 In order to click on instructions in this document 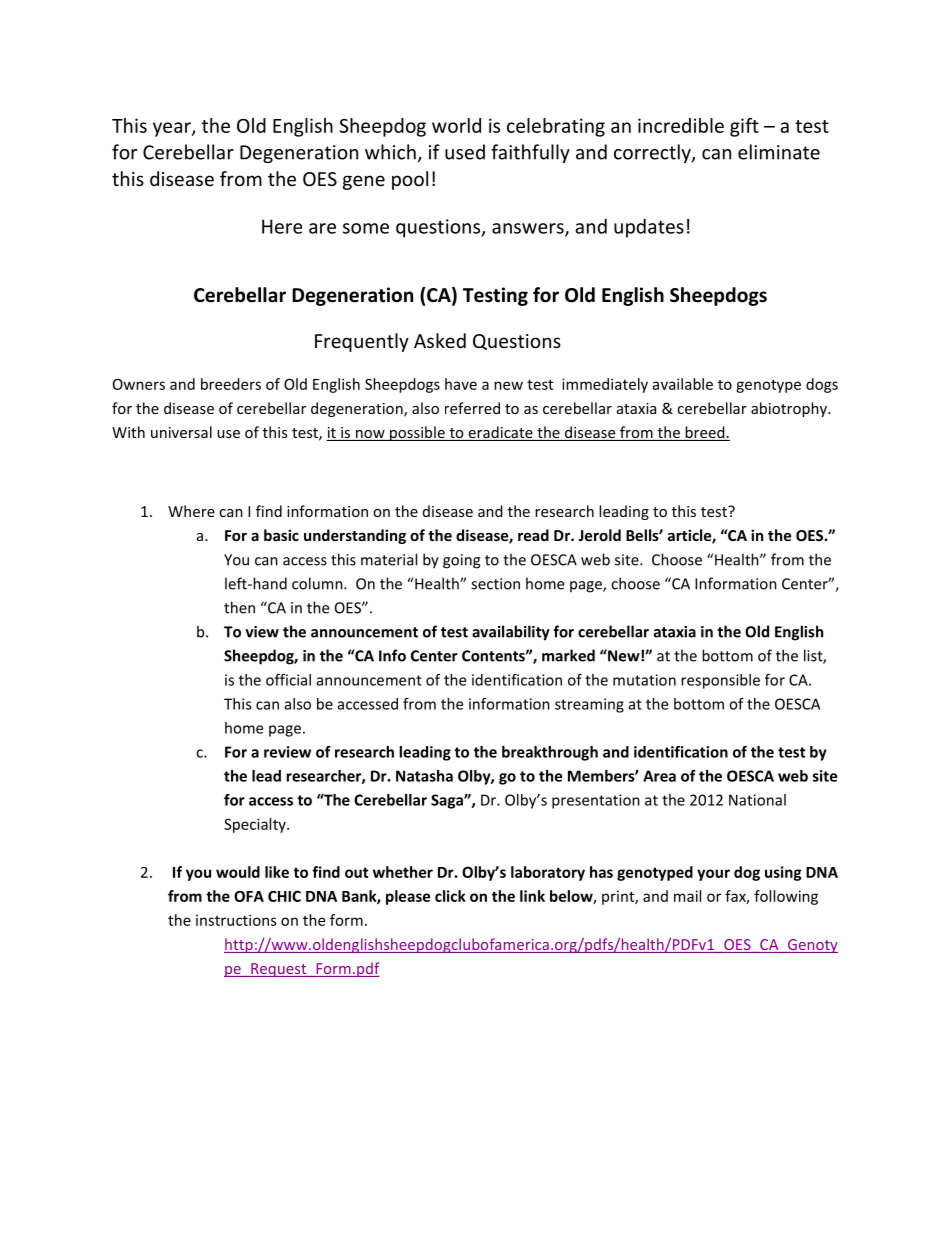, I will do `click(236, 920)`.
